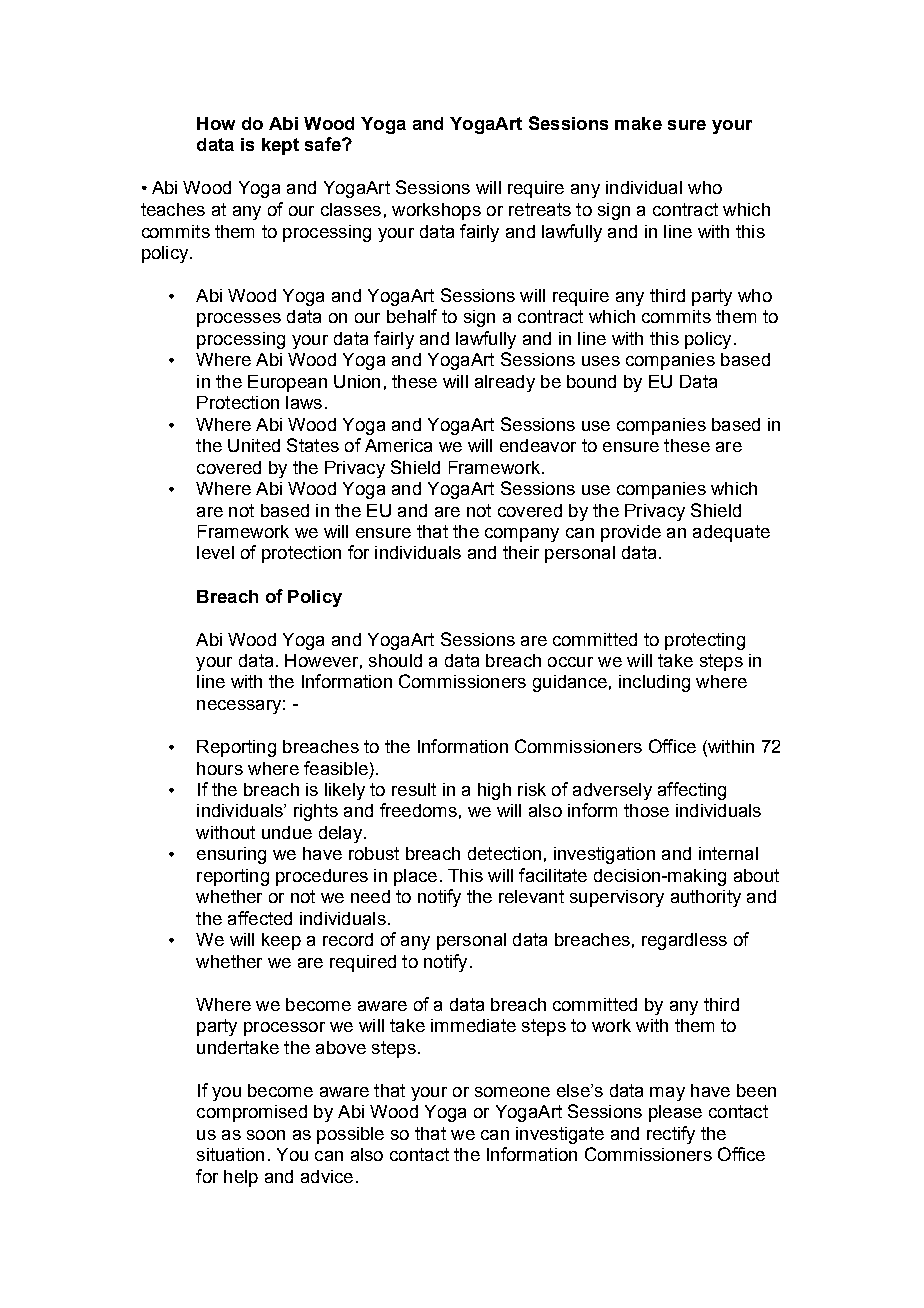 The width and height of the page is (924, 1308). I want to click on situation, so click(230, 1154).
